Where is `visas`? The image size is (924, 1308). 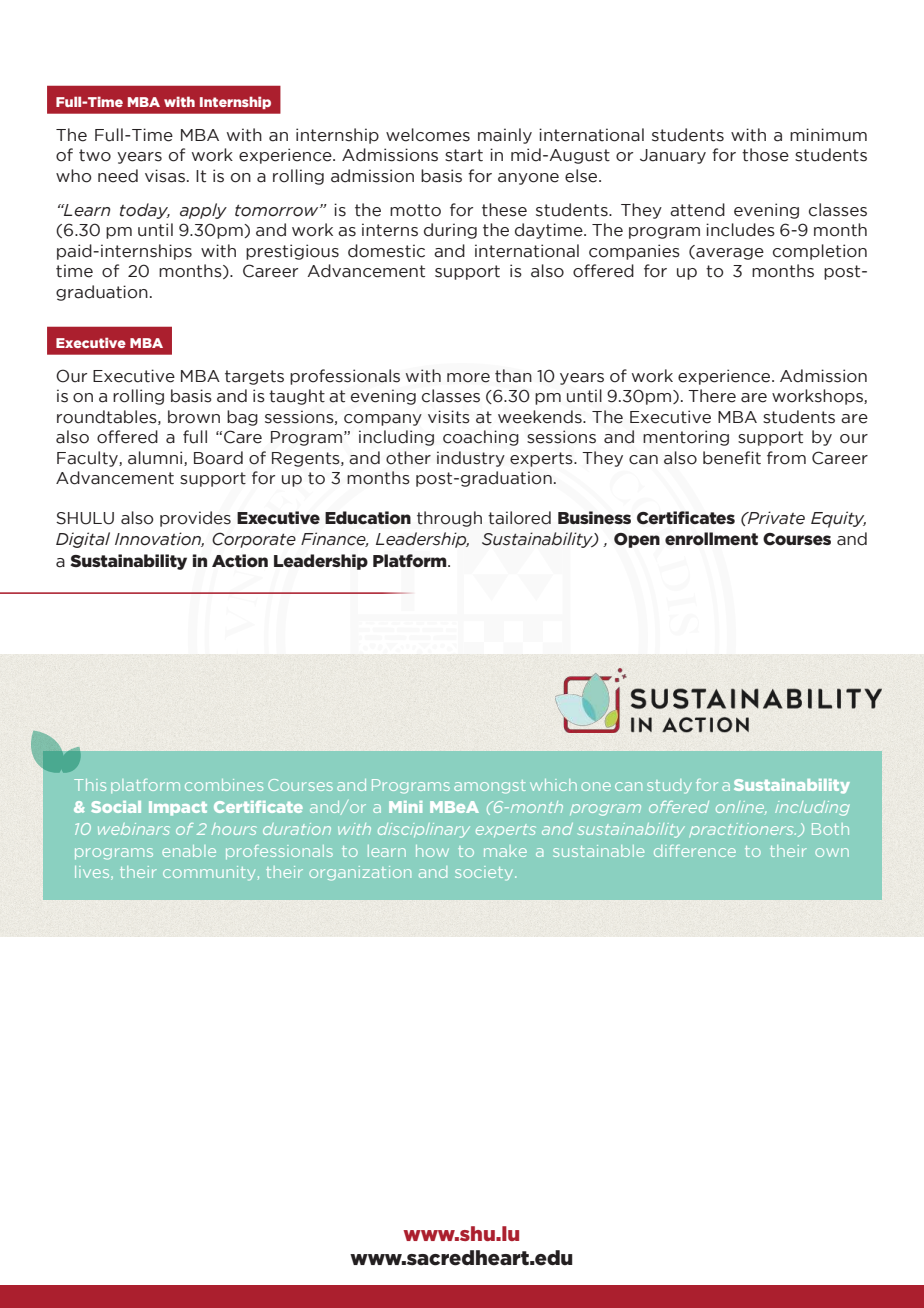 visas is located at coordinates (165, 176).
